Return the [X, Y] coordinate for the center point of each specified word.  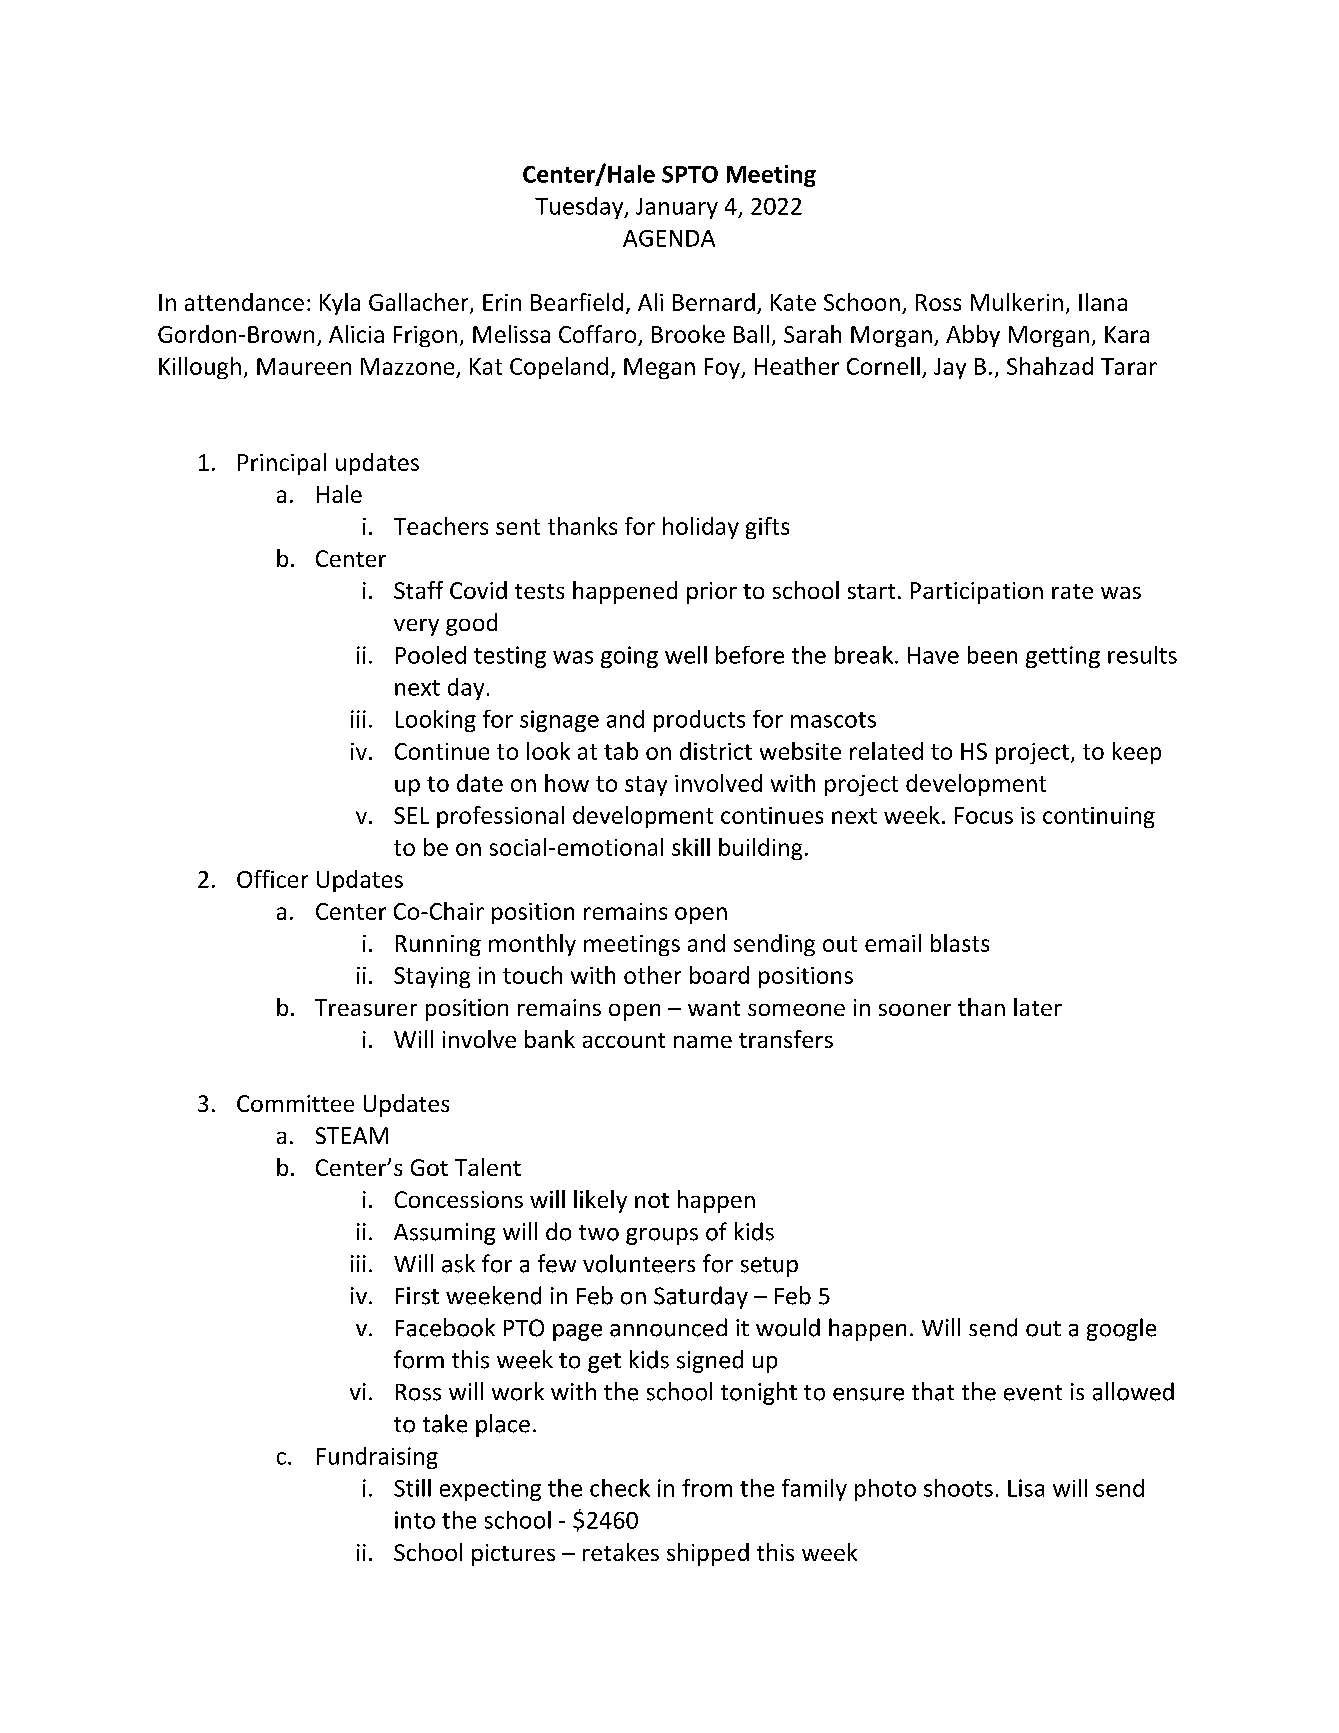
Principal [282, 464]
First [417, 1296]
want [714, 1008]
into [415, 1520]
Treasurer [366, 1007]
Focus [984, 815]
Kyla [340, 304]
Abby [973, 336]
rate [1072, 591]
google [1121, 1329]
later [1038, 1007]
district [716, 751]
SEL [411, 815]
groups [662, 1236]
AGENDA [669, 238]
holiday [701, 528]
